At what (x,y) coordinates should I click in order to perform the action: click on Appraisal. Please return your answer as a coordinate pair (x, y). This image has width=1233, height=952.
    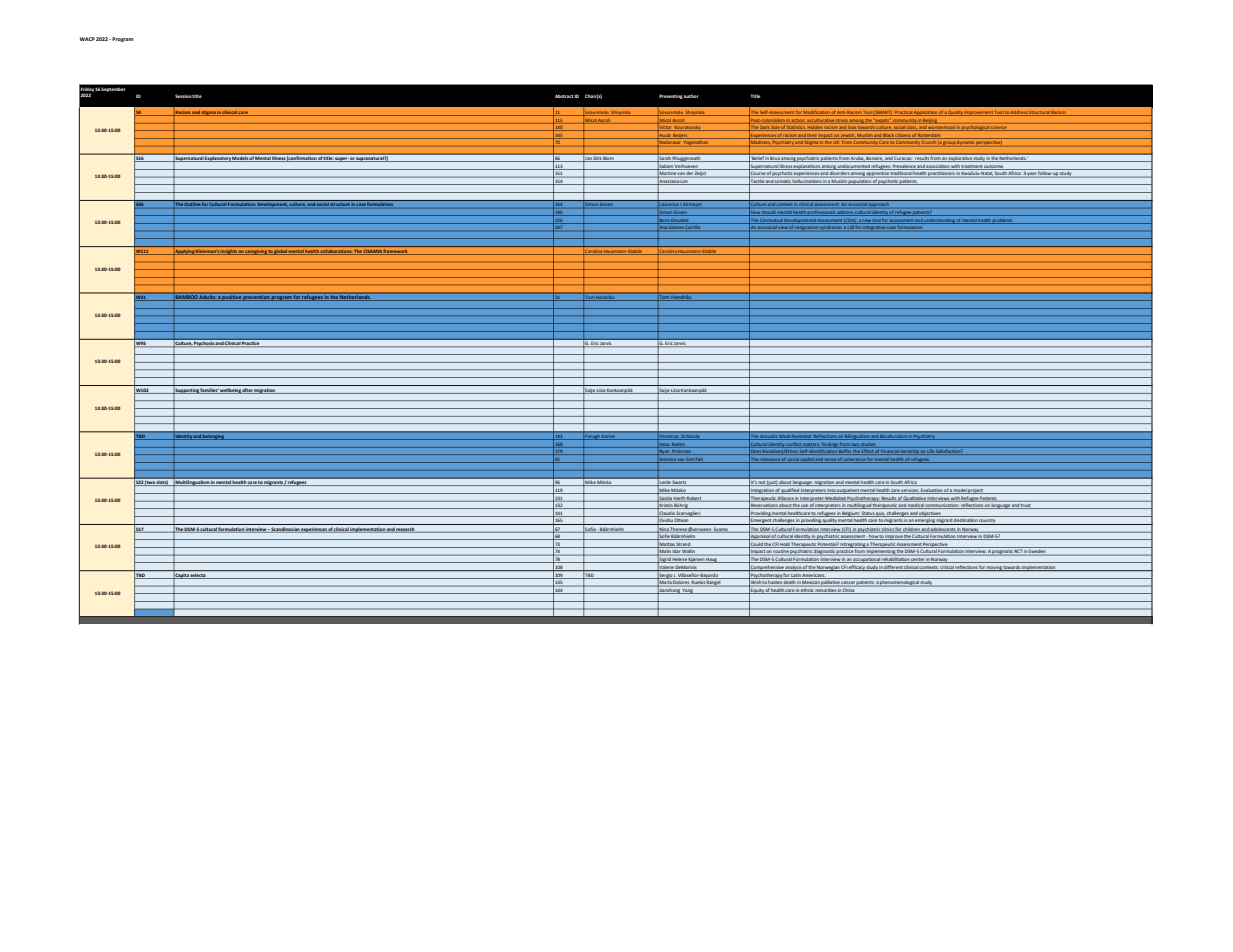
    Looking at the image, I should click on (759, 537).
